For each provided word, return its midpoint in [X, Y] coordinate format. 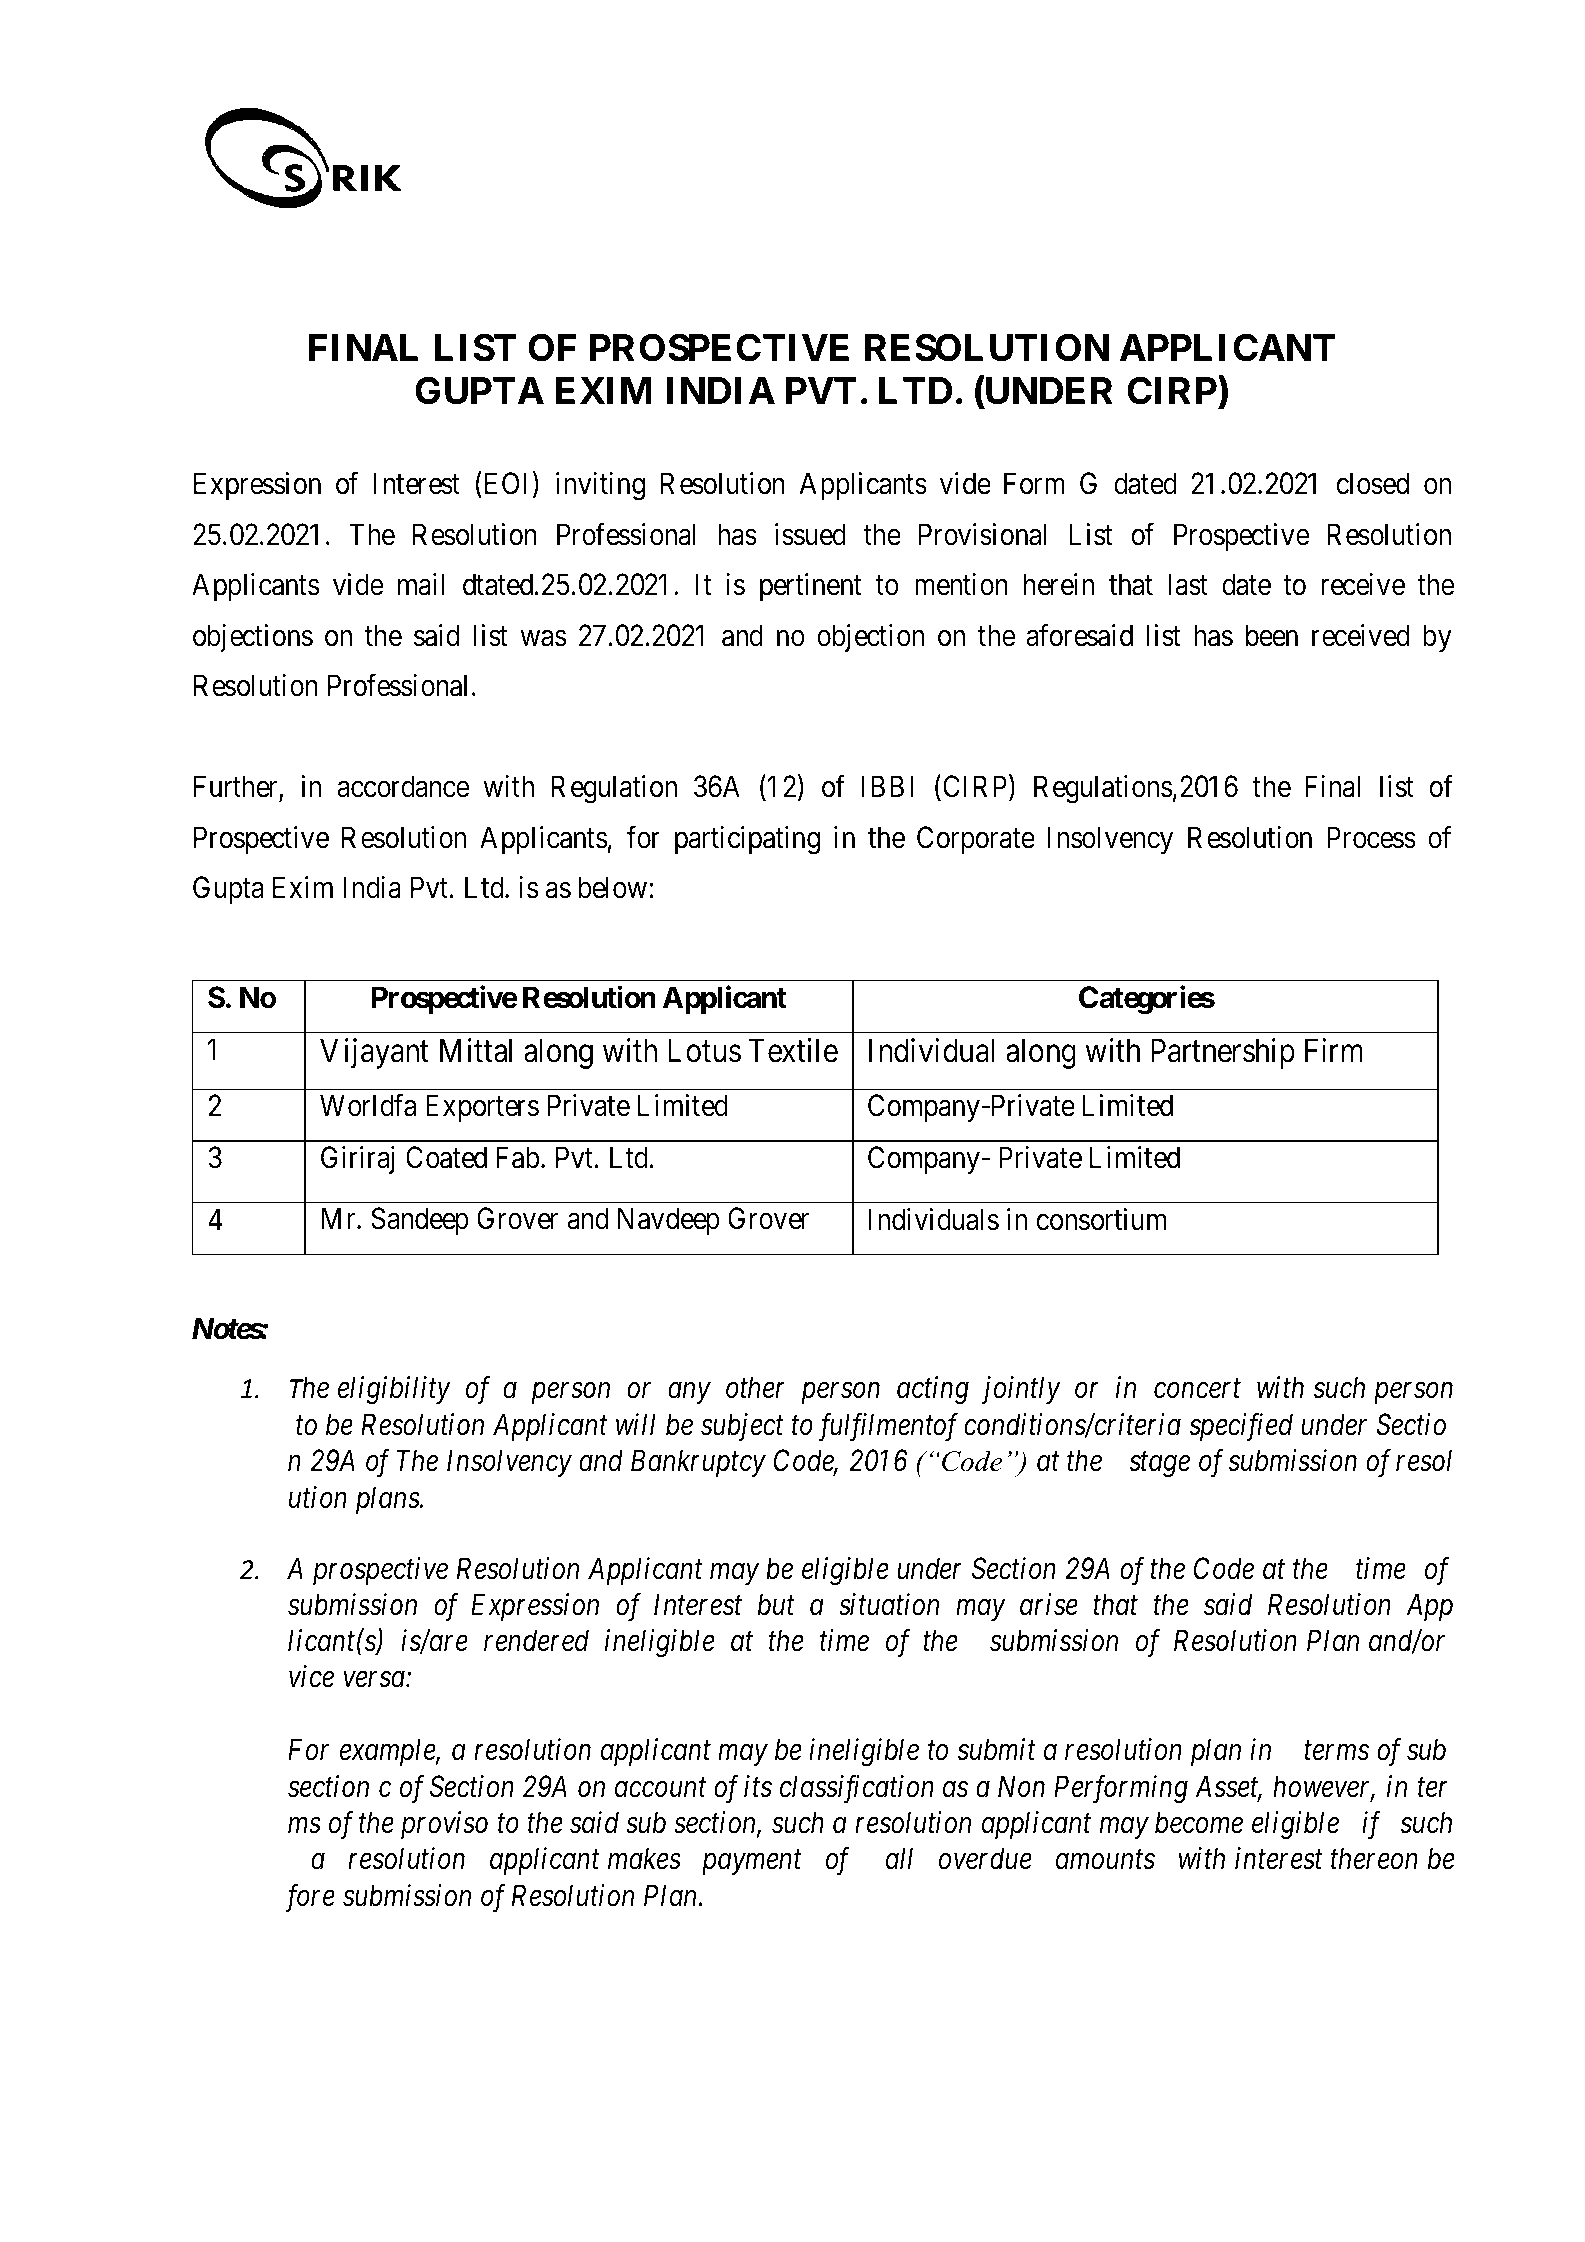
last [1188, 584]
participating [747, 840]
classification [857, 1789]
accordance [403, 786]
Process [1371, 837]
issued [810, 534]
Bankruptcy [698, 1463]
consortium [1101, 1219]
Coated [446, 1157]
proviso [444, 1825]
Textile [793, 1050]
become [1199, 1822]
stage [1159, 1465]
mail [421, 584]
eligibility [394, 1390]
